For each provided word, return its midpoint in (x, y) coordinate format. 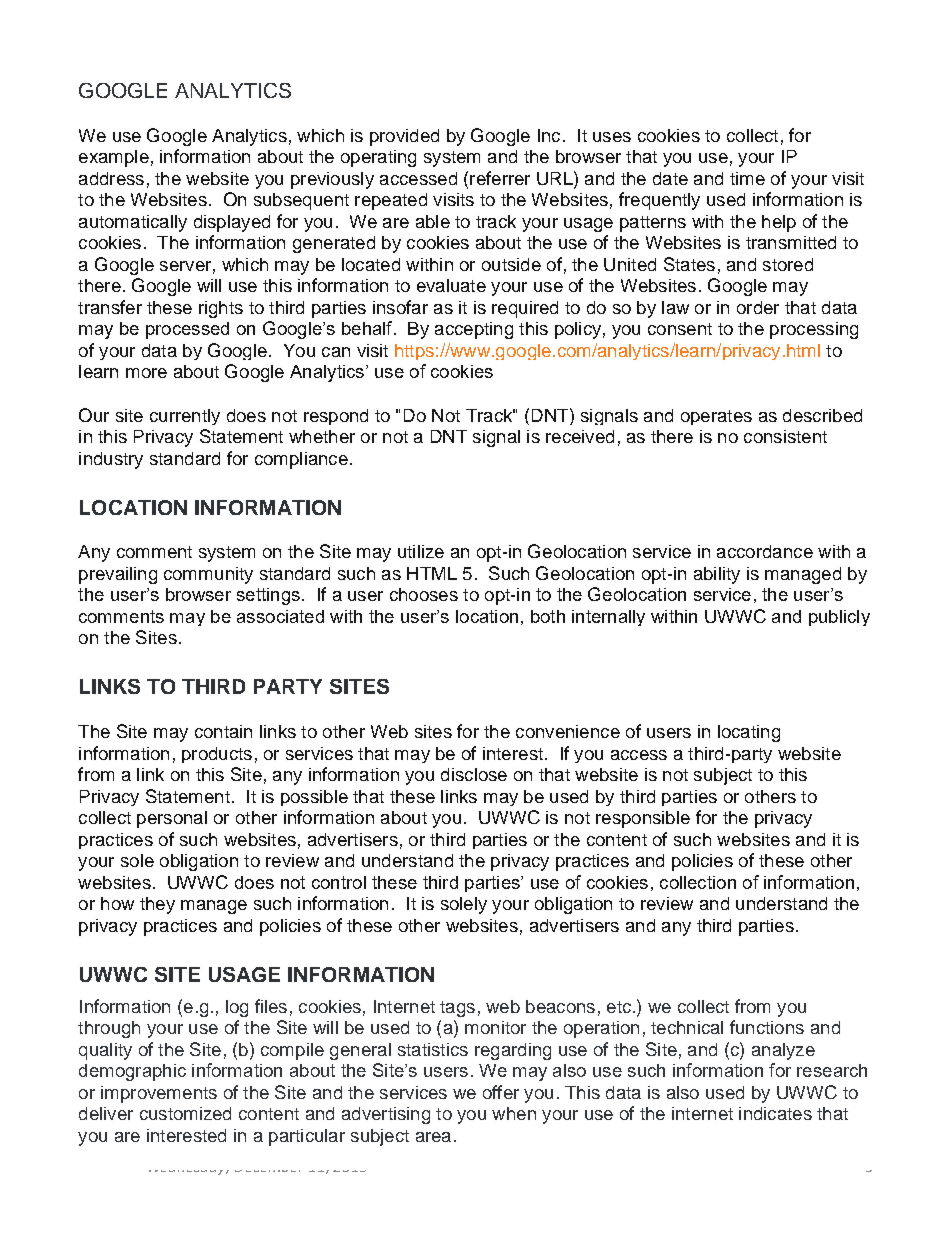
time (747, 178)
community (208, 575)
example (114, 158)
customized (185, 1113)
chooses (424, 594)
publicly (839, 618)
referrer (500, 178)
